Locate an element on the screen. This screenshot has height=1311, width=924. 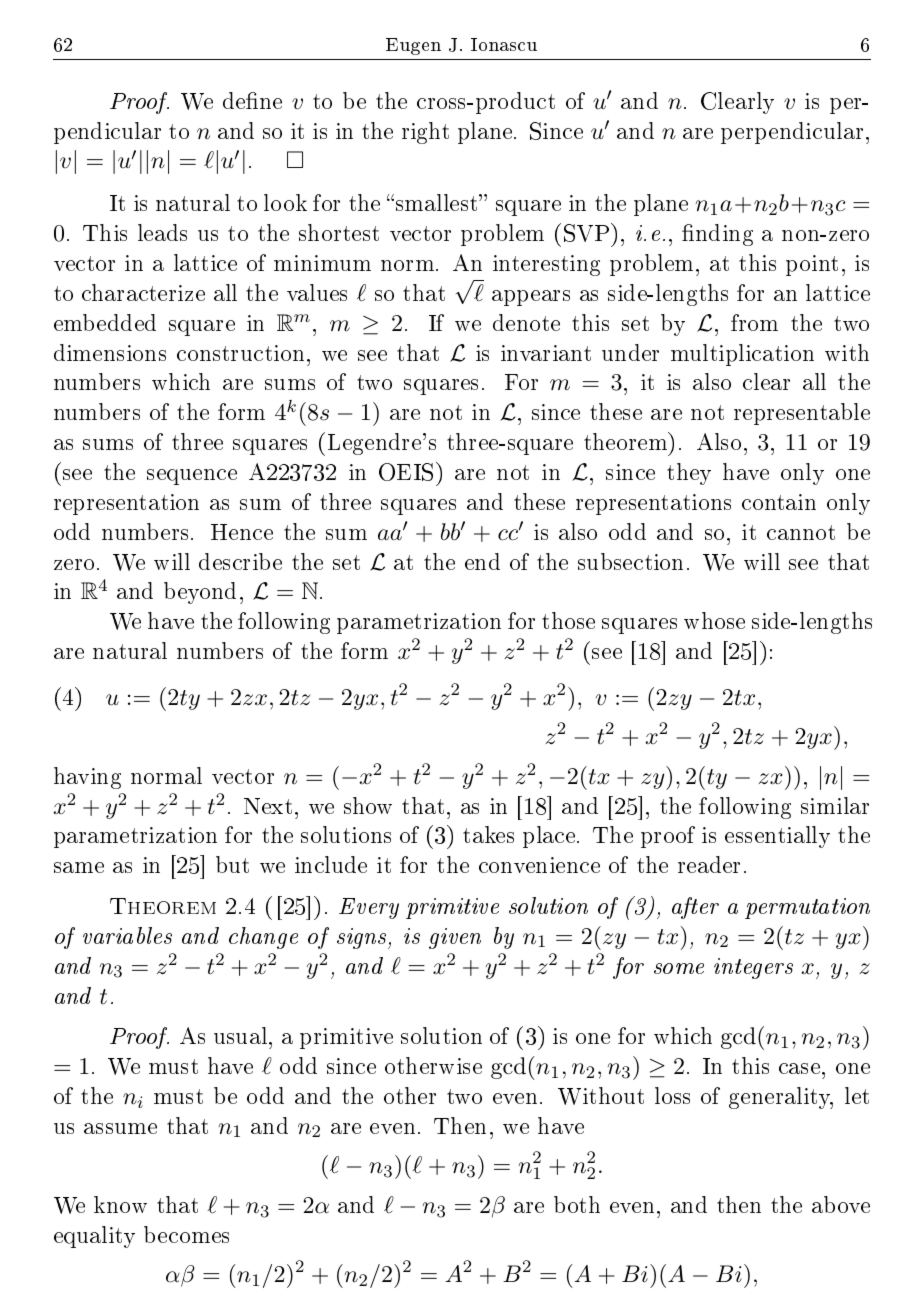
characterize is located at coordinates (143, 292).
